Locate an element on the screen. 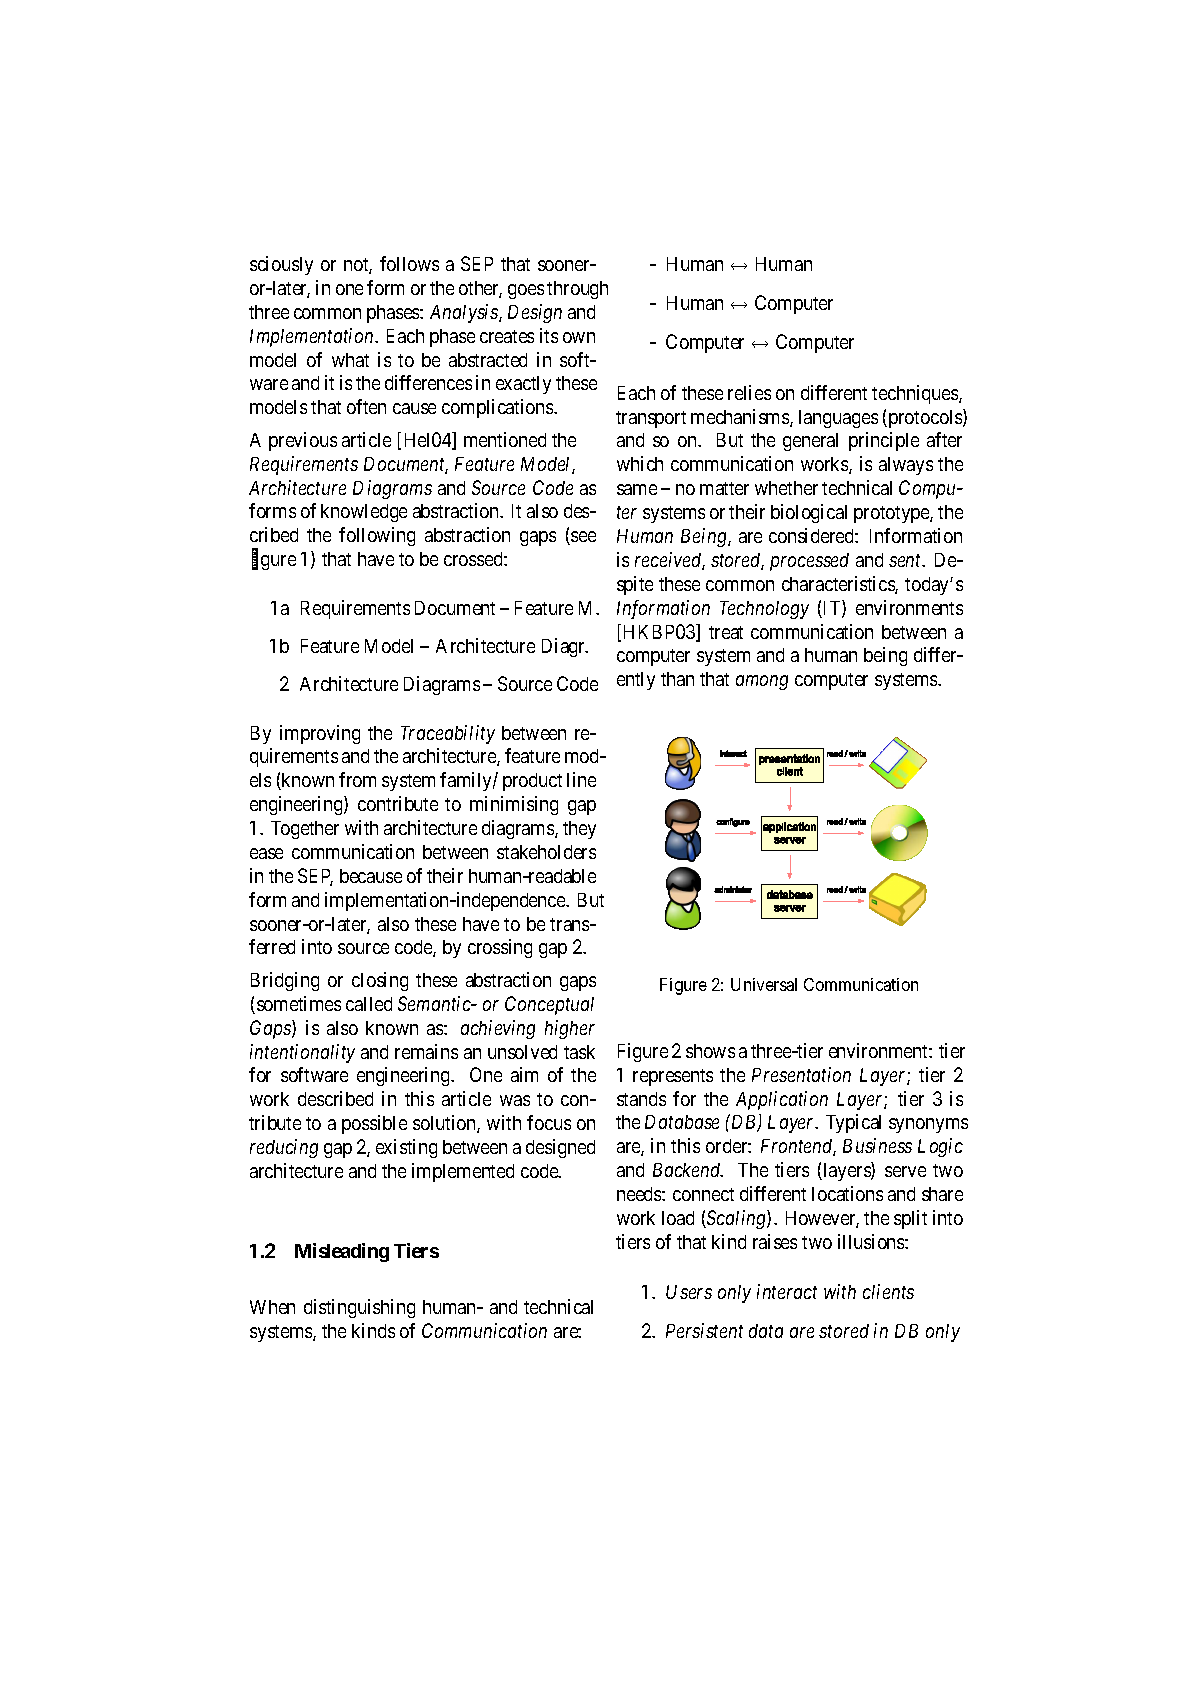 Image resolution: width=1189 pixels, height=1682 pixels. closing is located at coordinates (380, 981).
